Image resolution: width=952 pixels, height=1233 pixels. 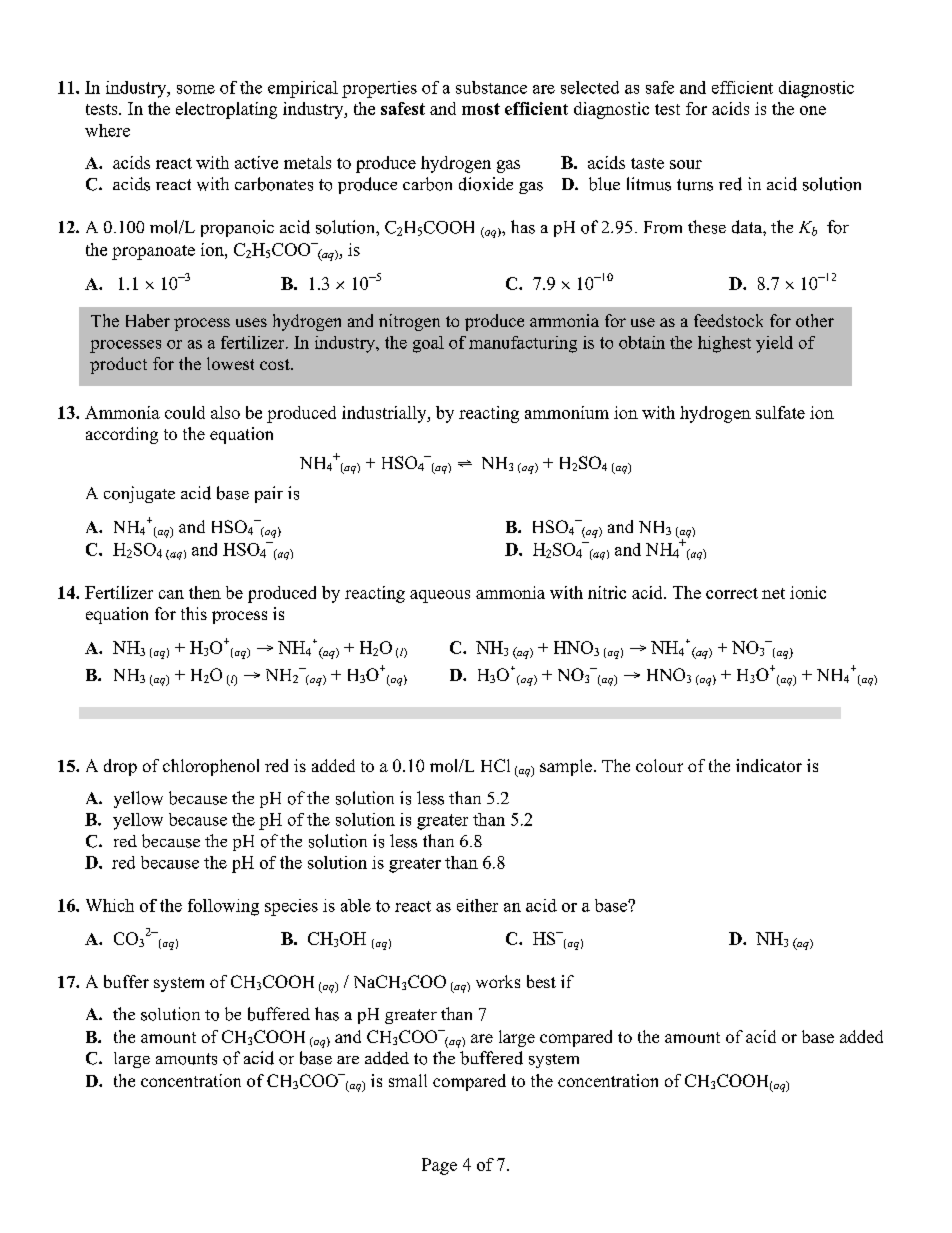 I want to click on most, so click(x=481, y=109).
